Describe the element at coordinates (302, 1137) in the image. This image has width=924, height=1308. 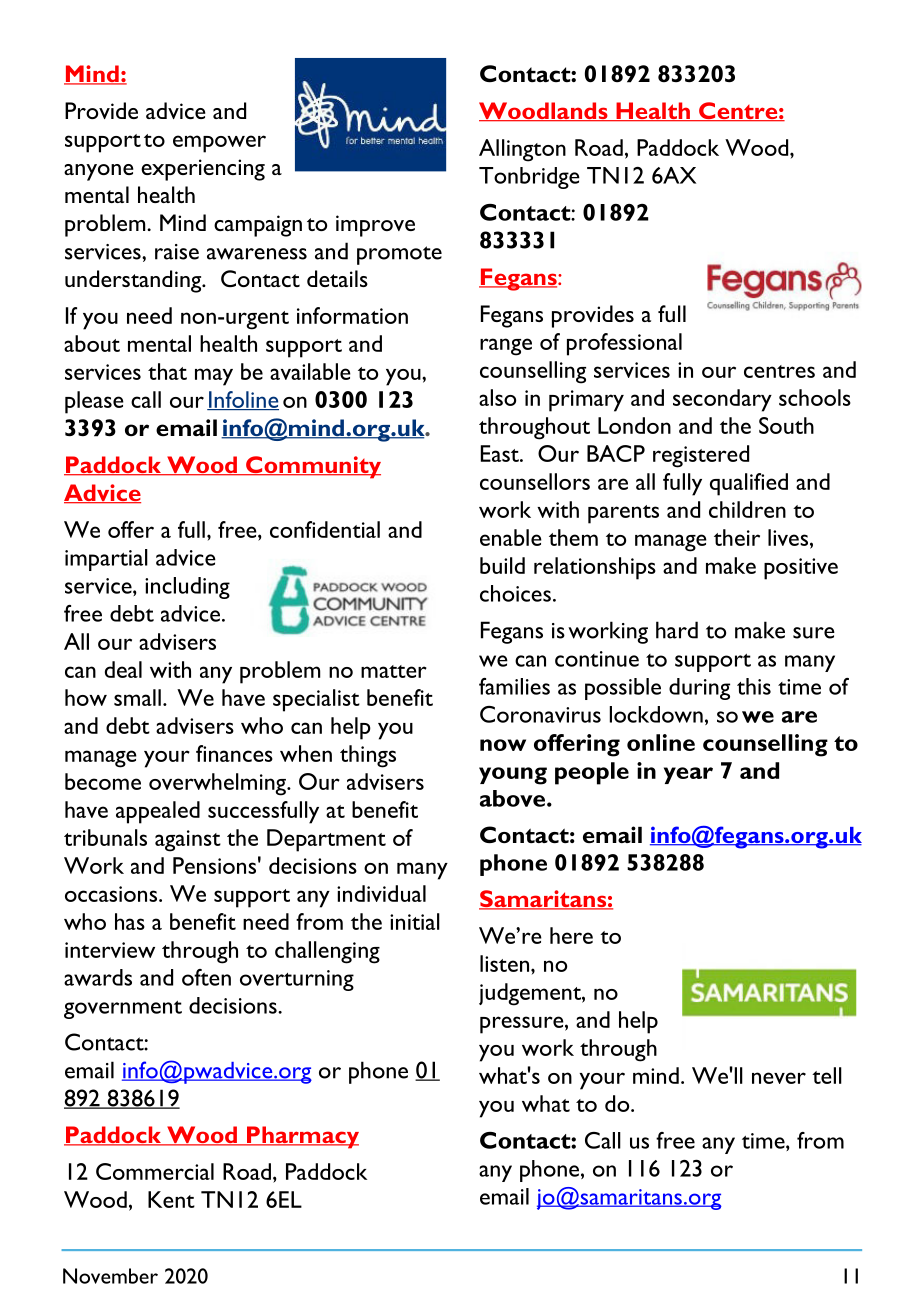
I see `Pharmacy` at that location.
